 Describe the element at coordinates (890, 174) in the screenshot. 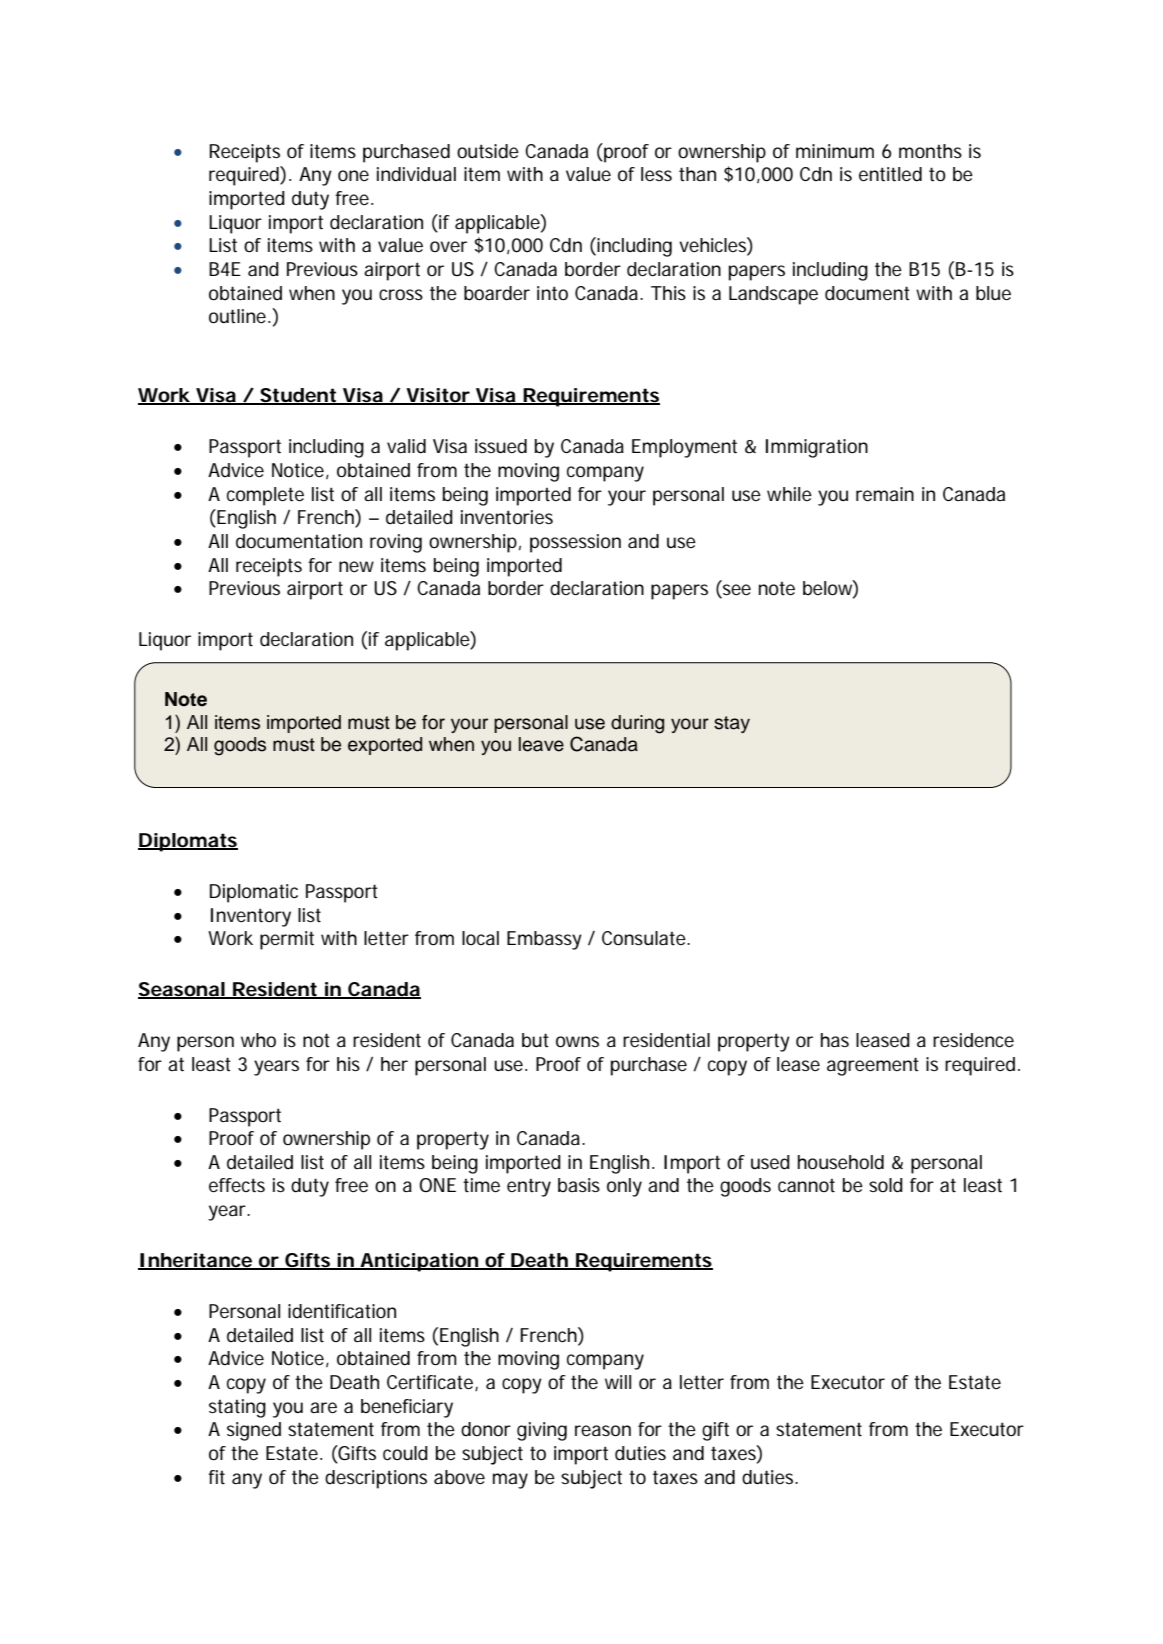

I see `entitled` at that location.
